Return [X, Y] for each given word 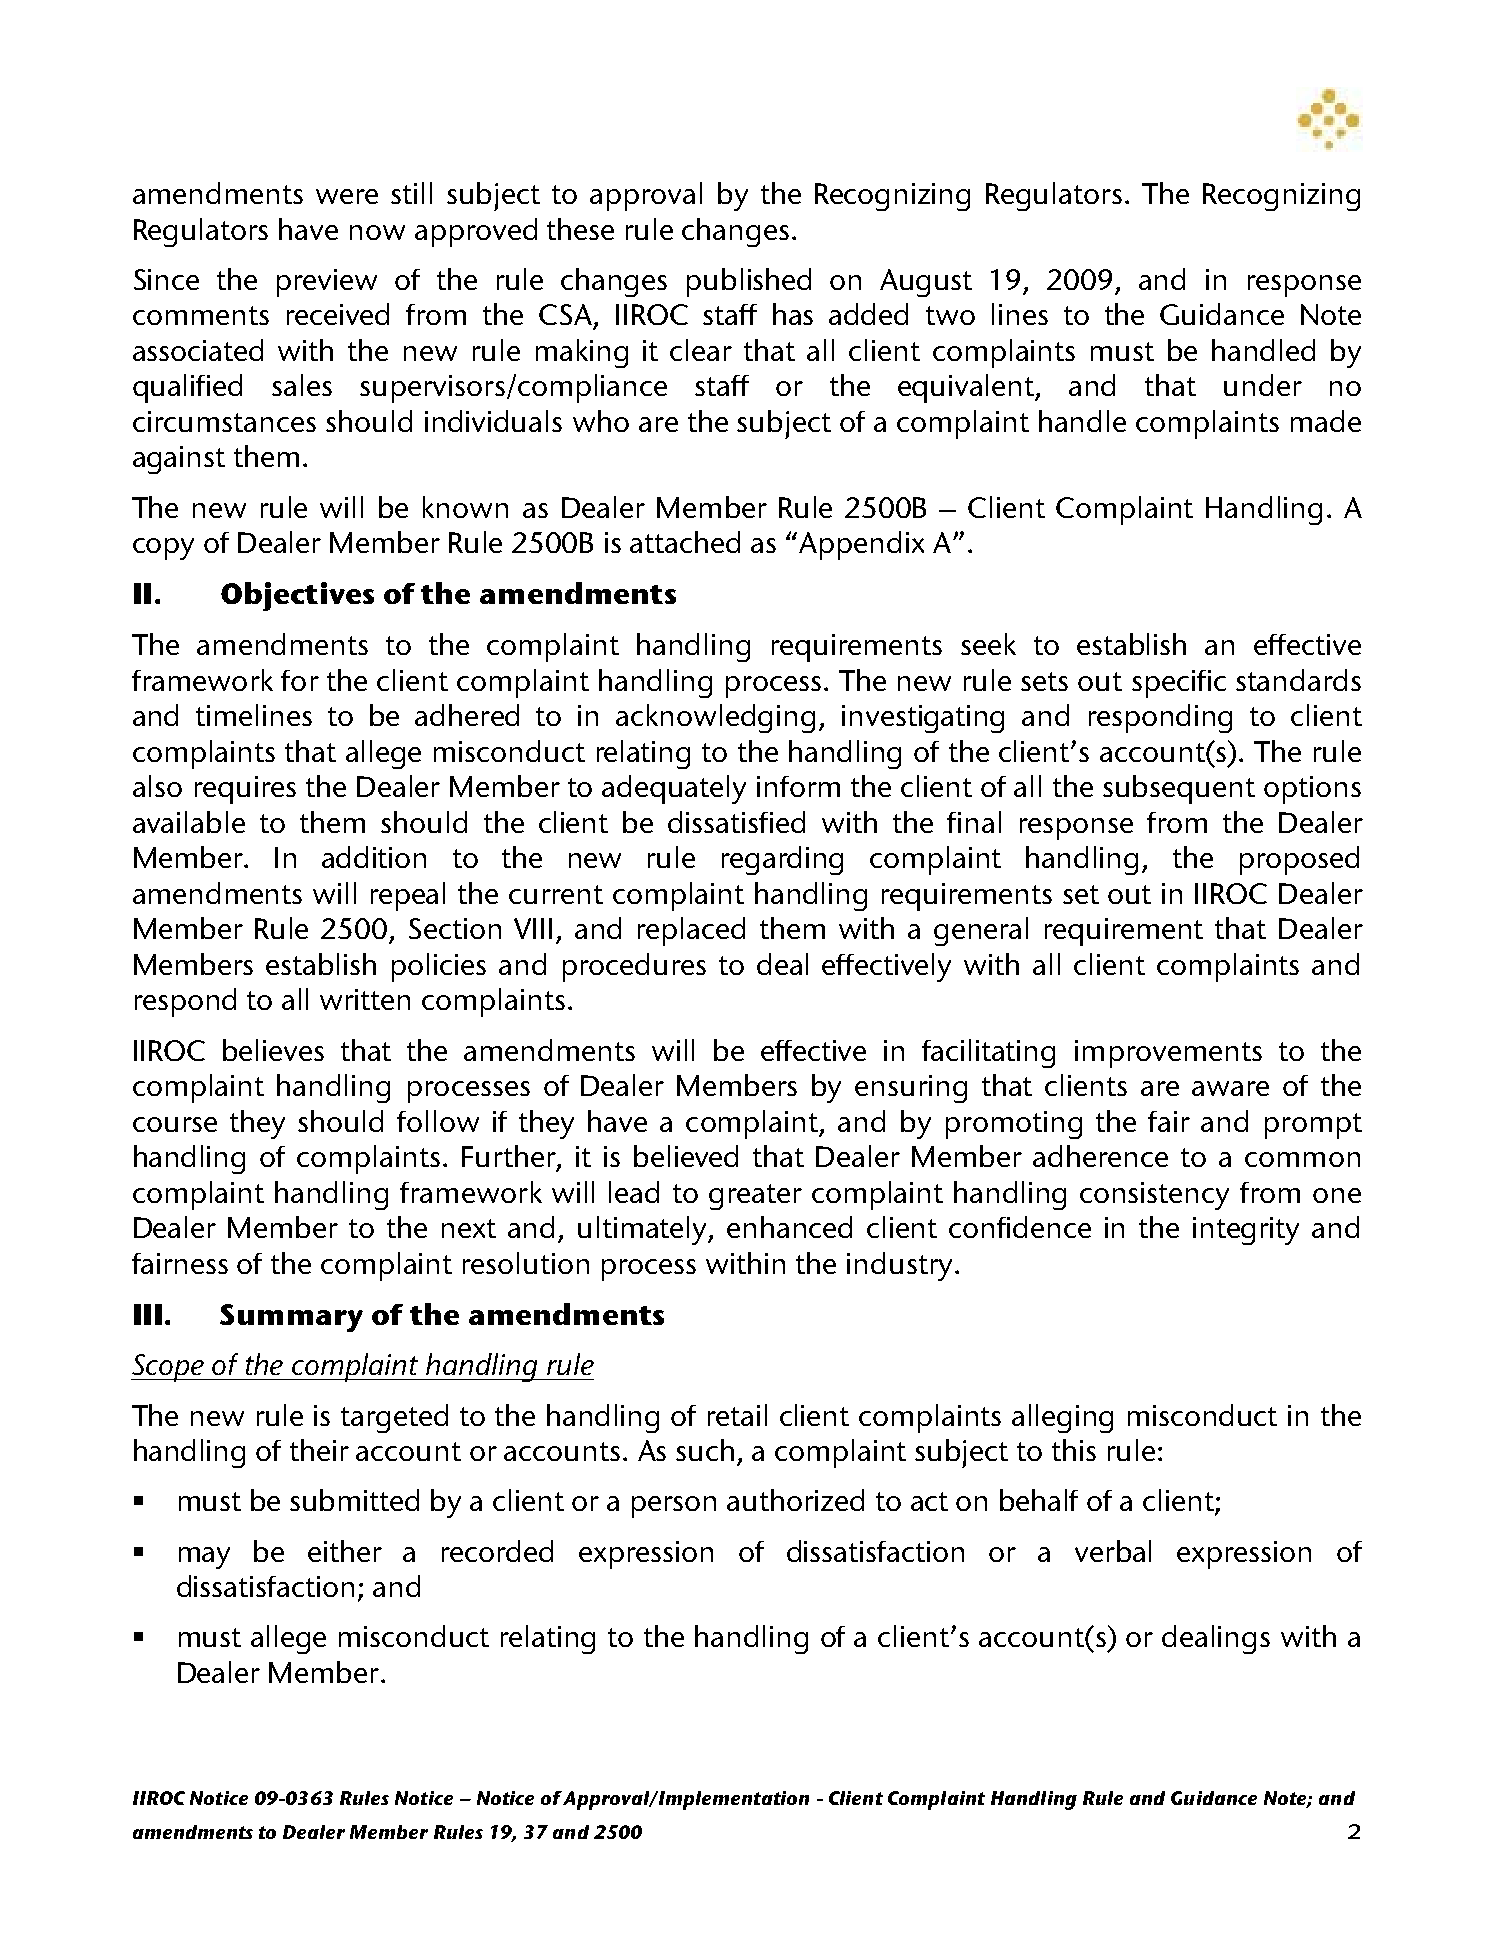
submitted [354, 1500]
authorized [795, 1500]
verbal [1113, 1551]
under [1263, 385]
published [749, 282]
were [347, 196]
